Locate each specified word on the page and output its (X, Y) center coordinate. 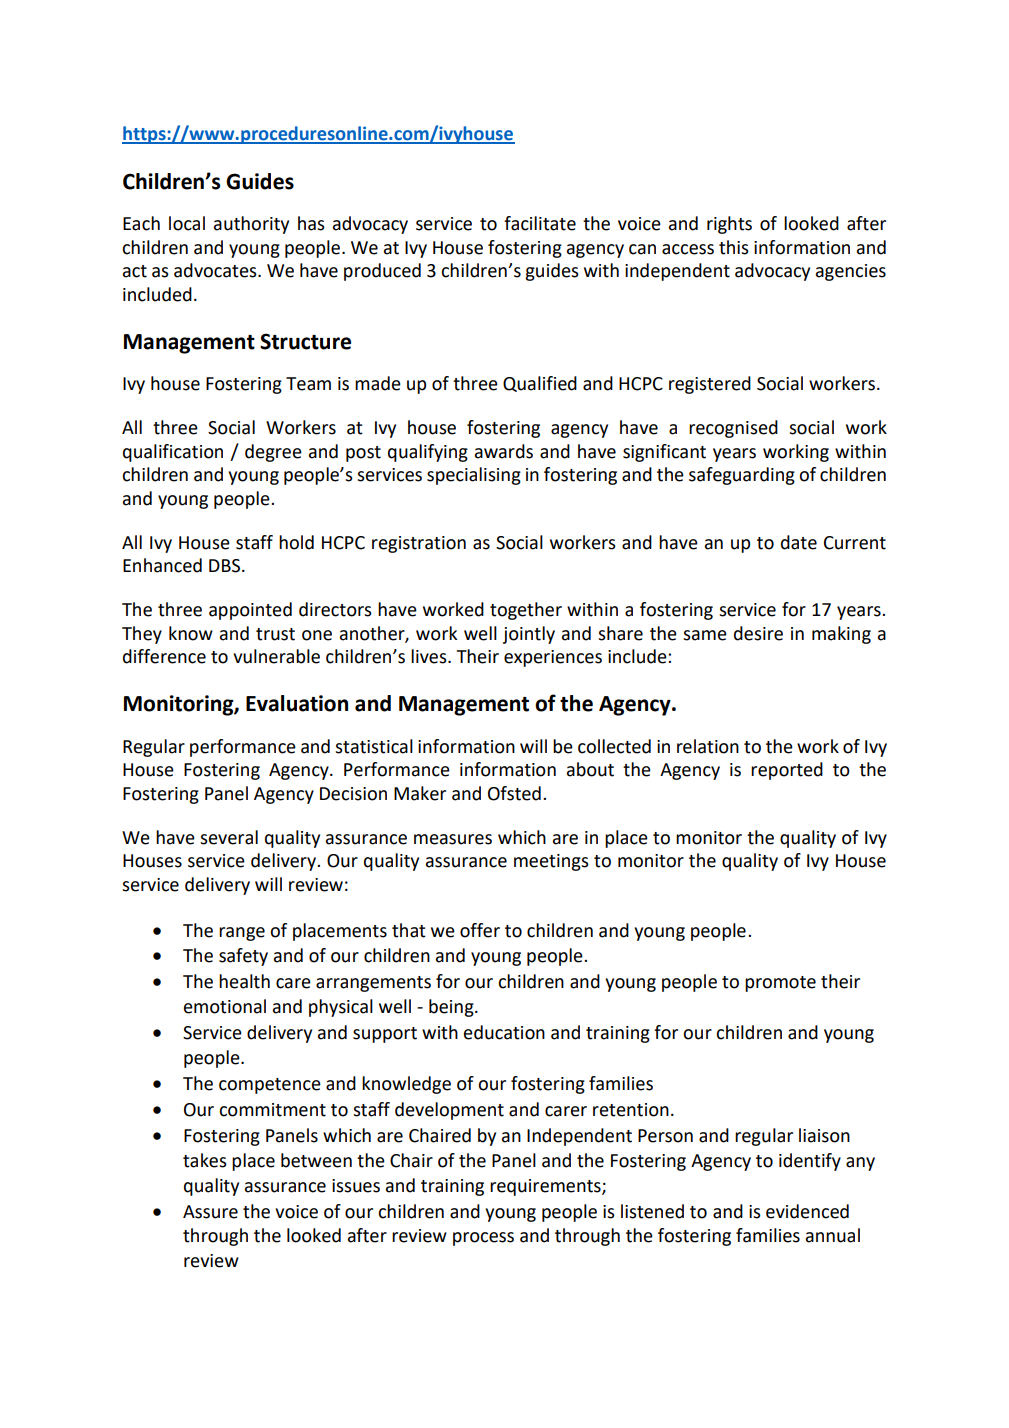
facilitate (540, 223)
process (483, 1239)
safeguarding (742, 476)
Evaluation (297, 703)
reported (787, 771)
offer (480, 930)
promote (780, 984)
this (734, 247)
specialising (474, 476)
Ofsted (514, 793)
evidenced (807, 1211)
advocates (216, 270)
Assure (210, 1212)
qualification (173, 453)
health (244, 981)
